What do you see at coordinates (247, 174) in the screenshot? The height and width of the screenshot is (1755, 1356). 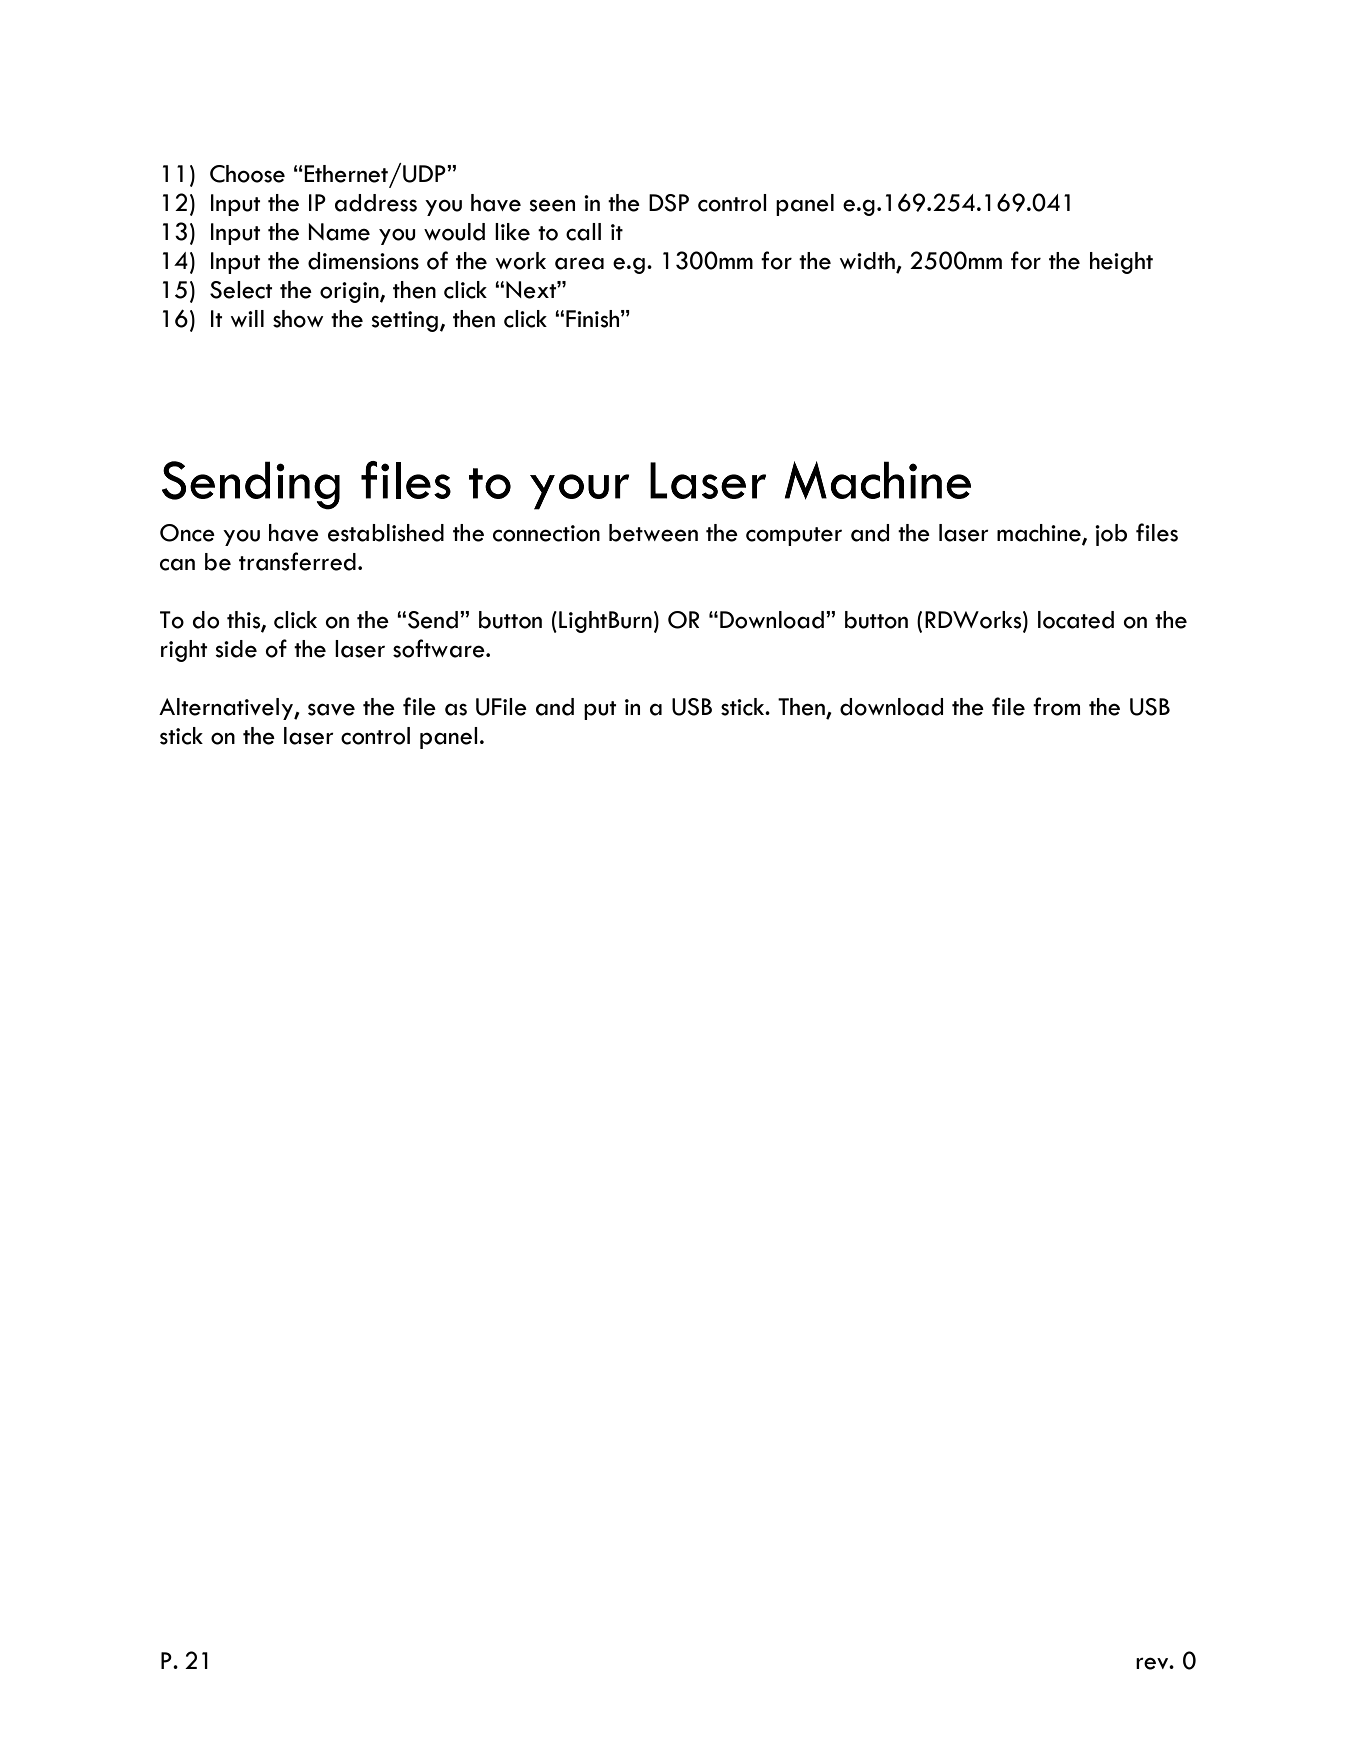 I see `Choose` at bounding box center [247, 174].
